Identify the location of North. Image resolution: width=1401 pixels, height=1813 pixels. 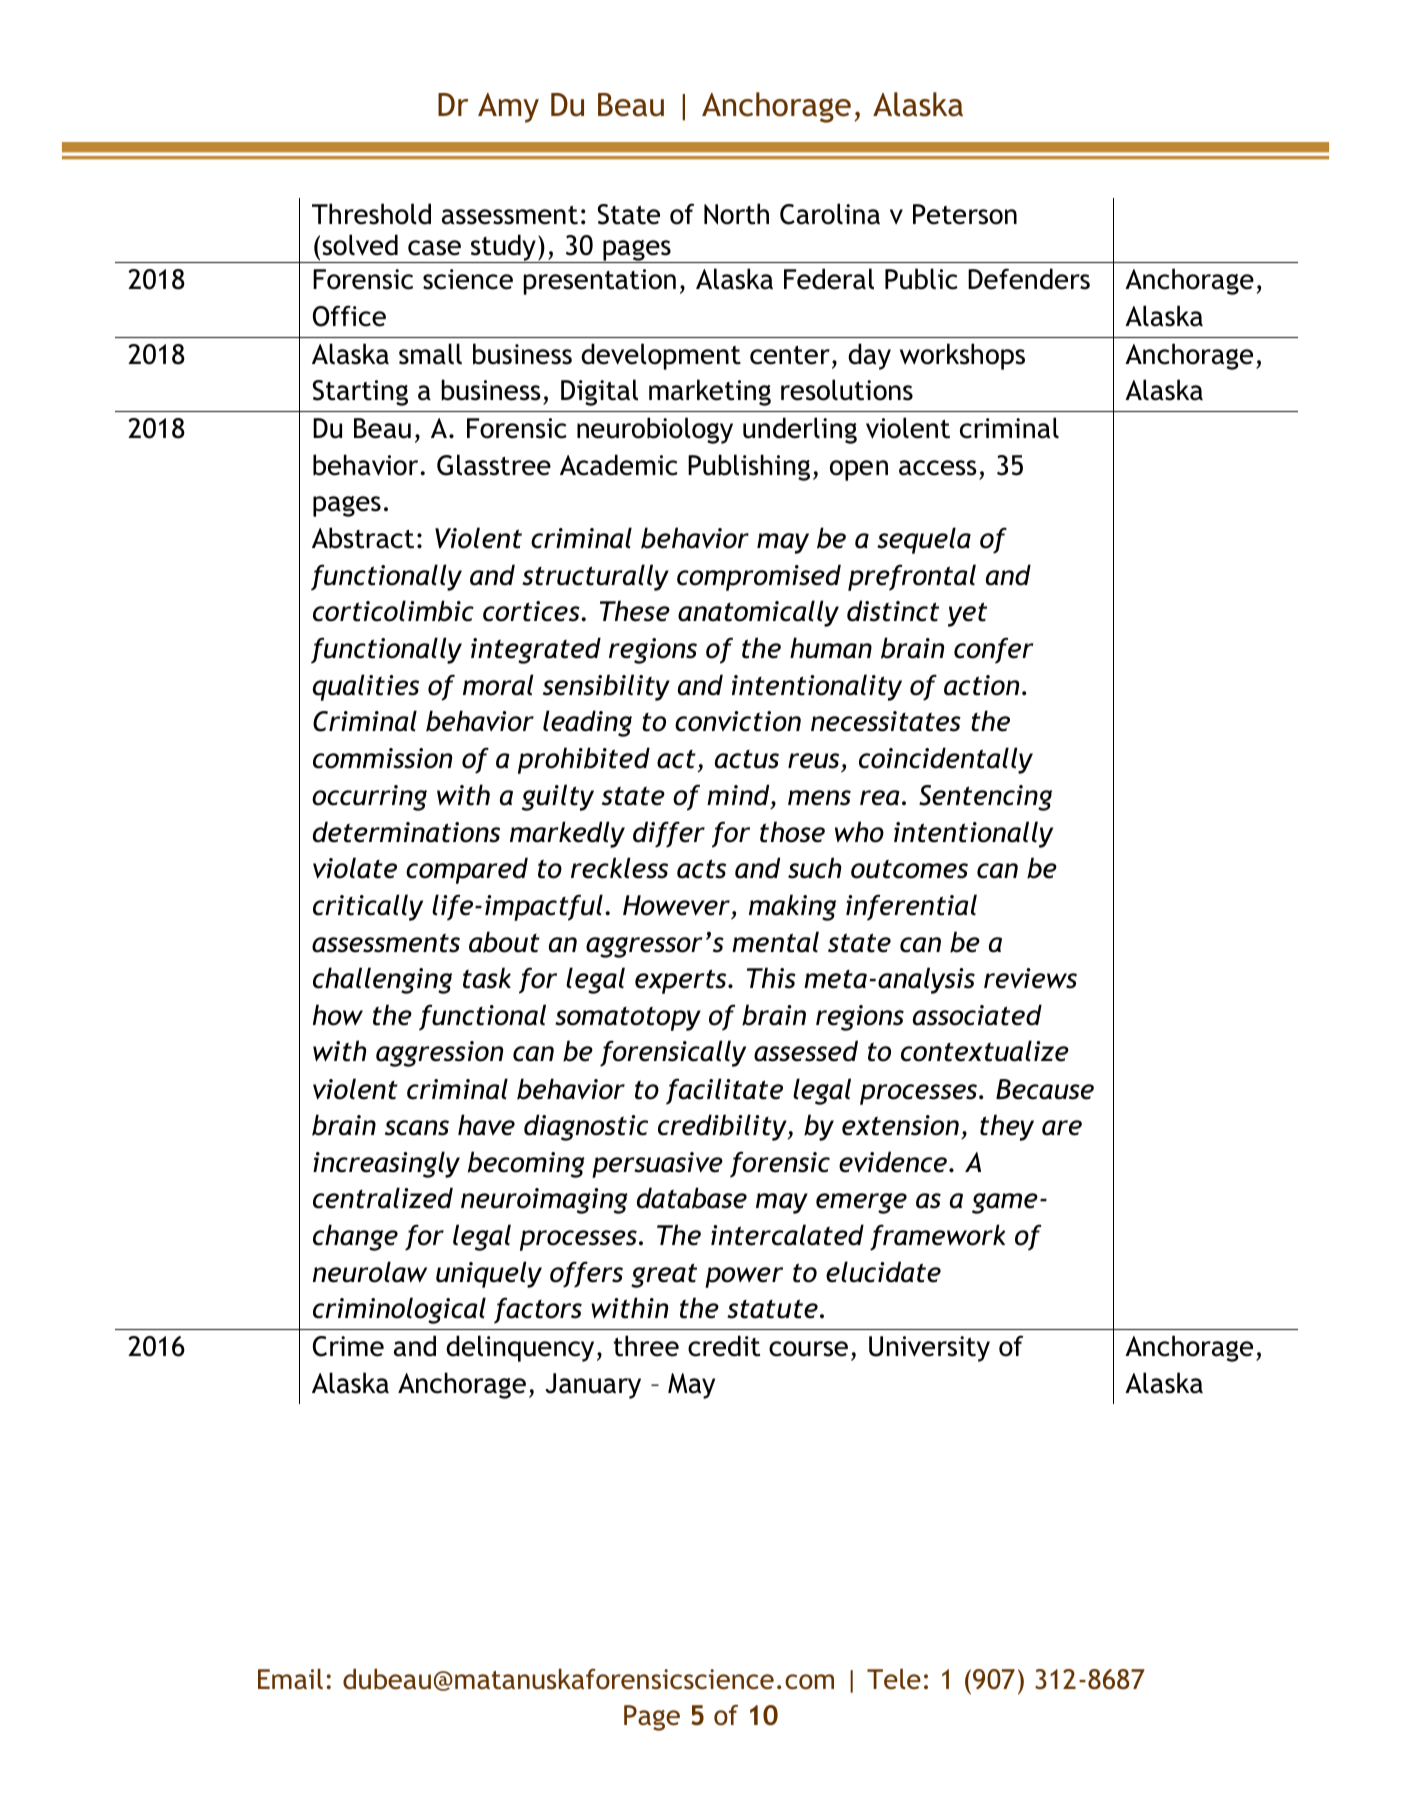
(736, 214).
